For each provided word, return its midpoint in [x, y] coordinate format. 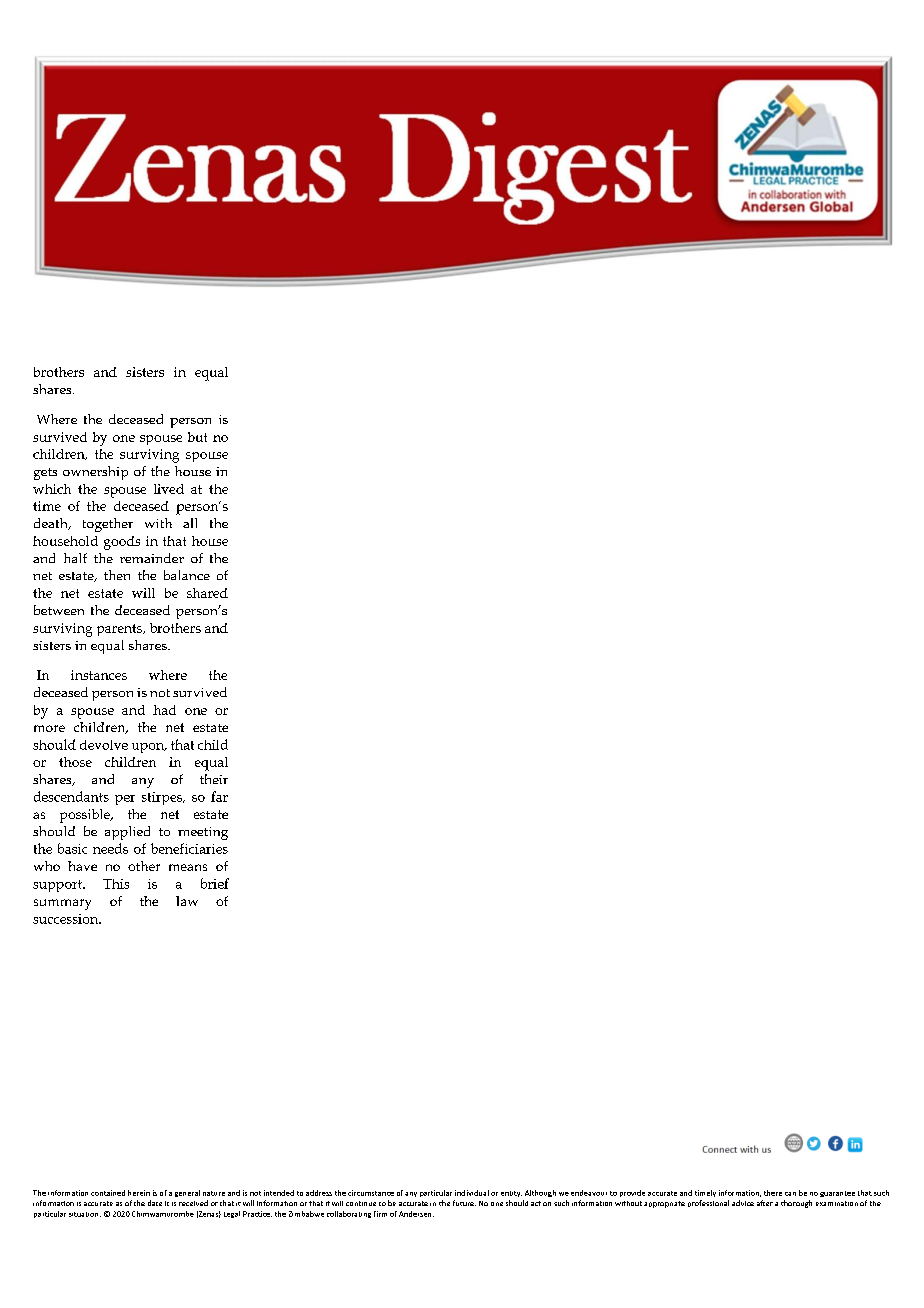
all [190, 523]
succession [67, 919]
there [773, 1193]
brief [215, 883]
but [197, 437]
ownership [95, 473]
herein [139, 1193]
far [219, 796]
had [164, 710]
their [214, 779]
